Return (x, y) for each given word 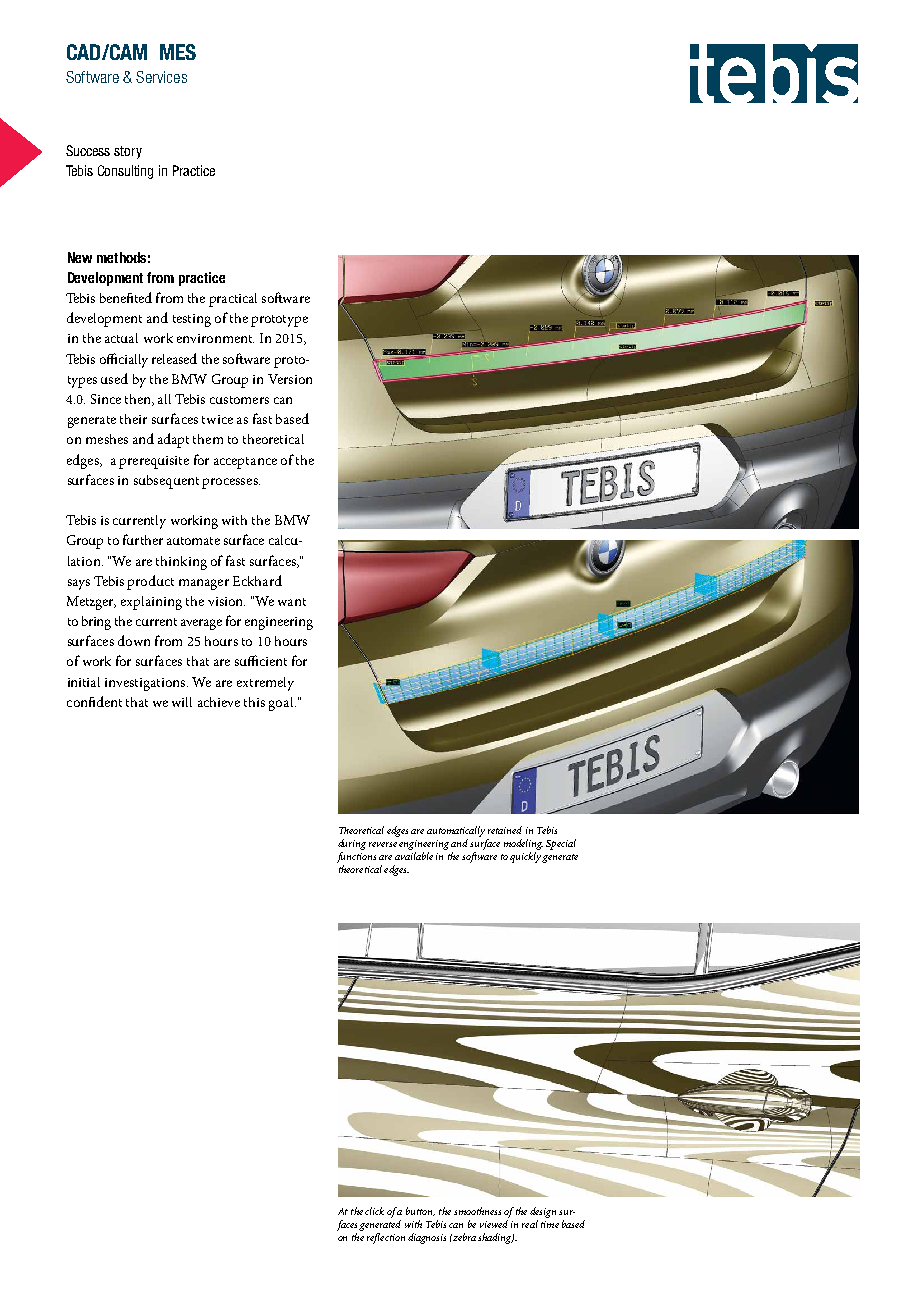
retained (505, 830)
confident (94, 701)
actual (121, 338)
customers (239, 400)
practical (233, 300)
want (292, 602)
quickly (525, 857)
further (143, 539)
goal (282, 704)
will (182, 702)
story (128, 152)
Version (290, 379)
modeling (523, 844)
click (374, 1211)
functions (356, 857)
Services (161, 77)
